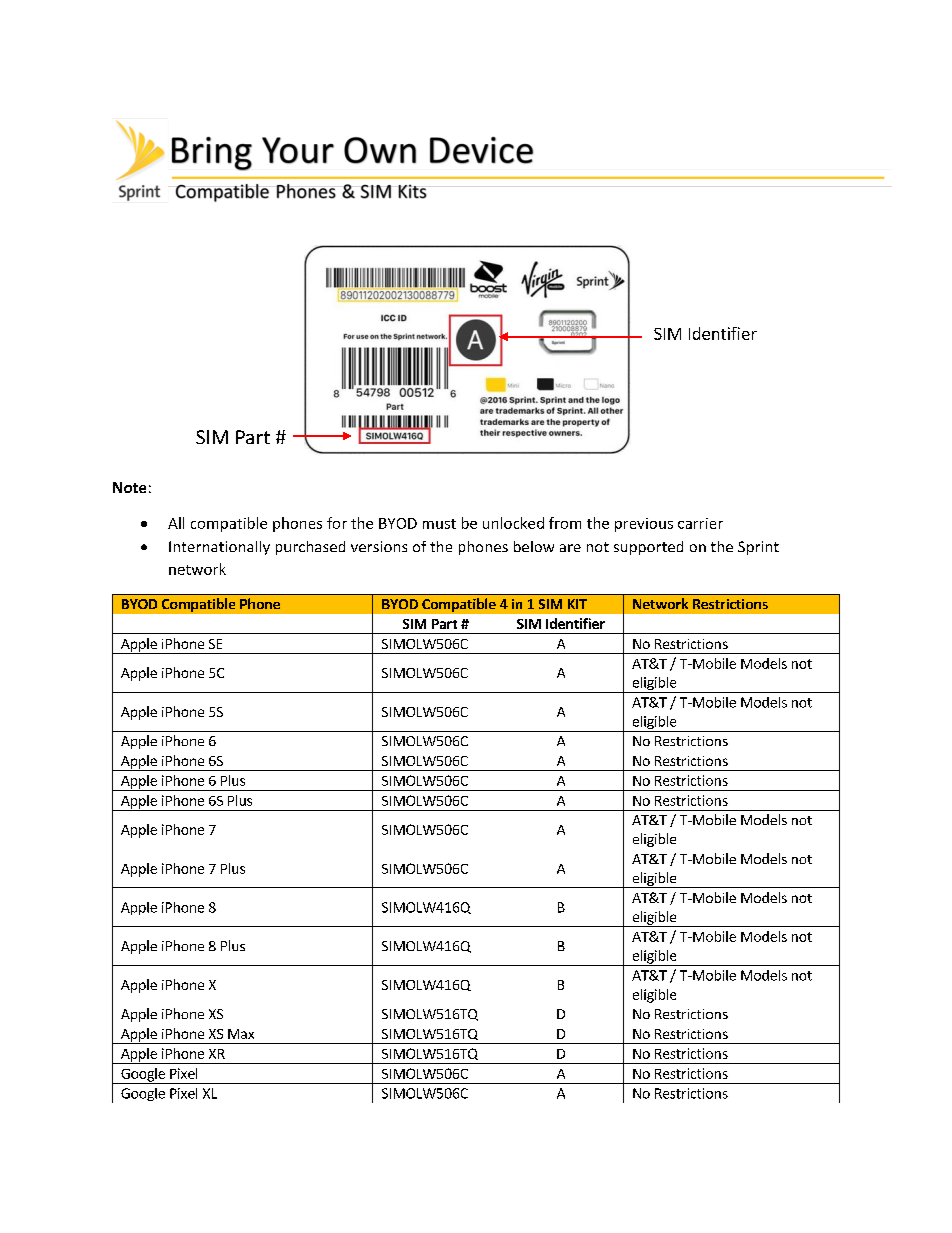 The width and height of the image is (952, 1233). Describe the element at coordinates (570, 548) in the image. I see `are` at that location.
